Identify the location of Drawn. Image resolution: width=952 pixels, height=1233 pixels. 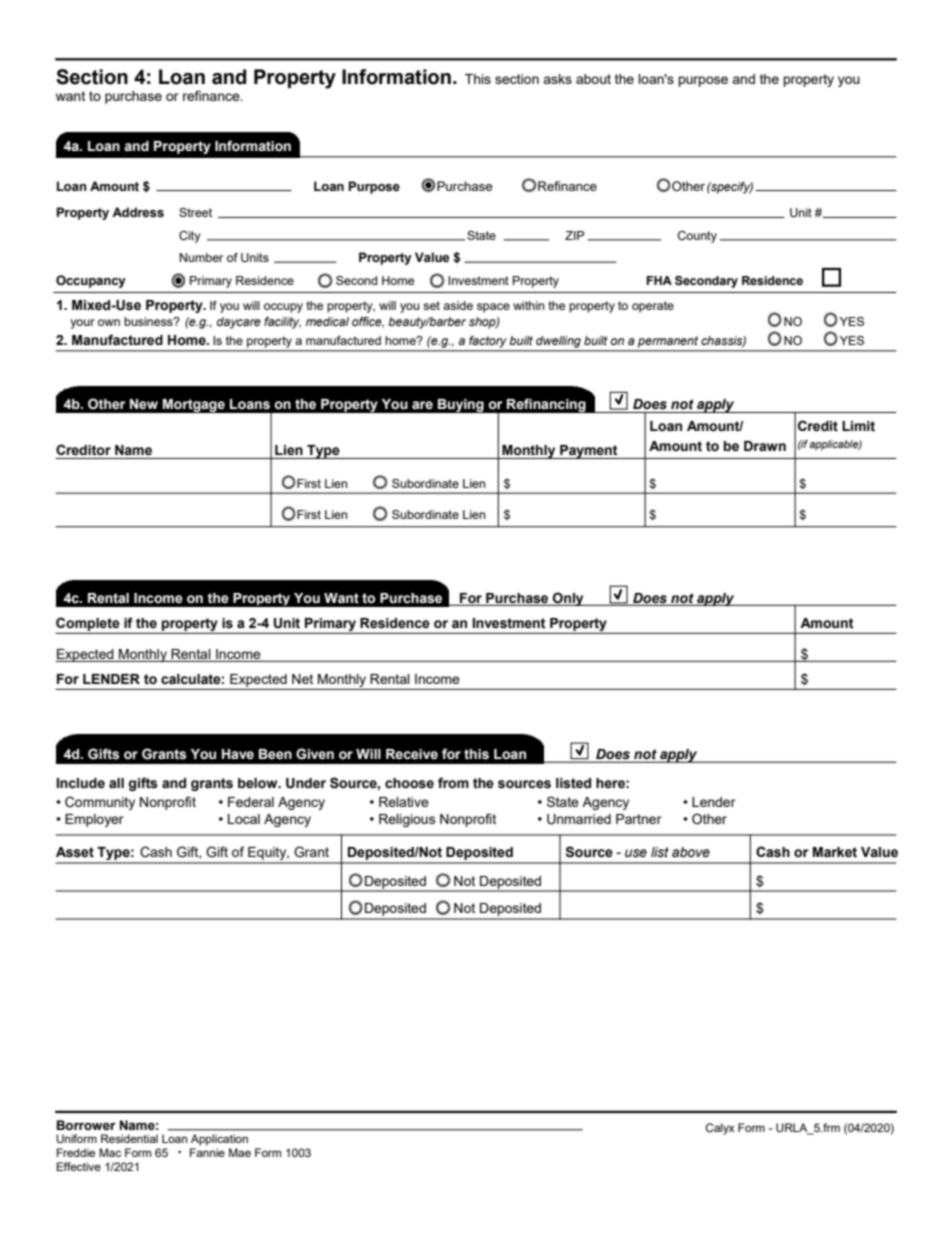
(765, 446).
